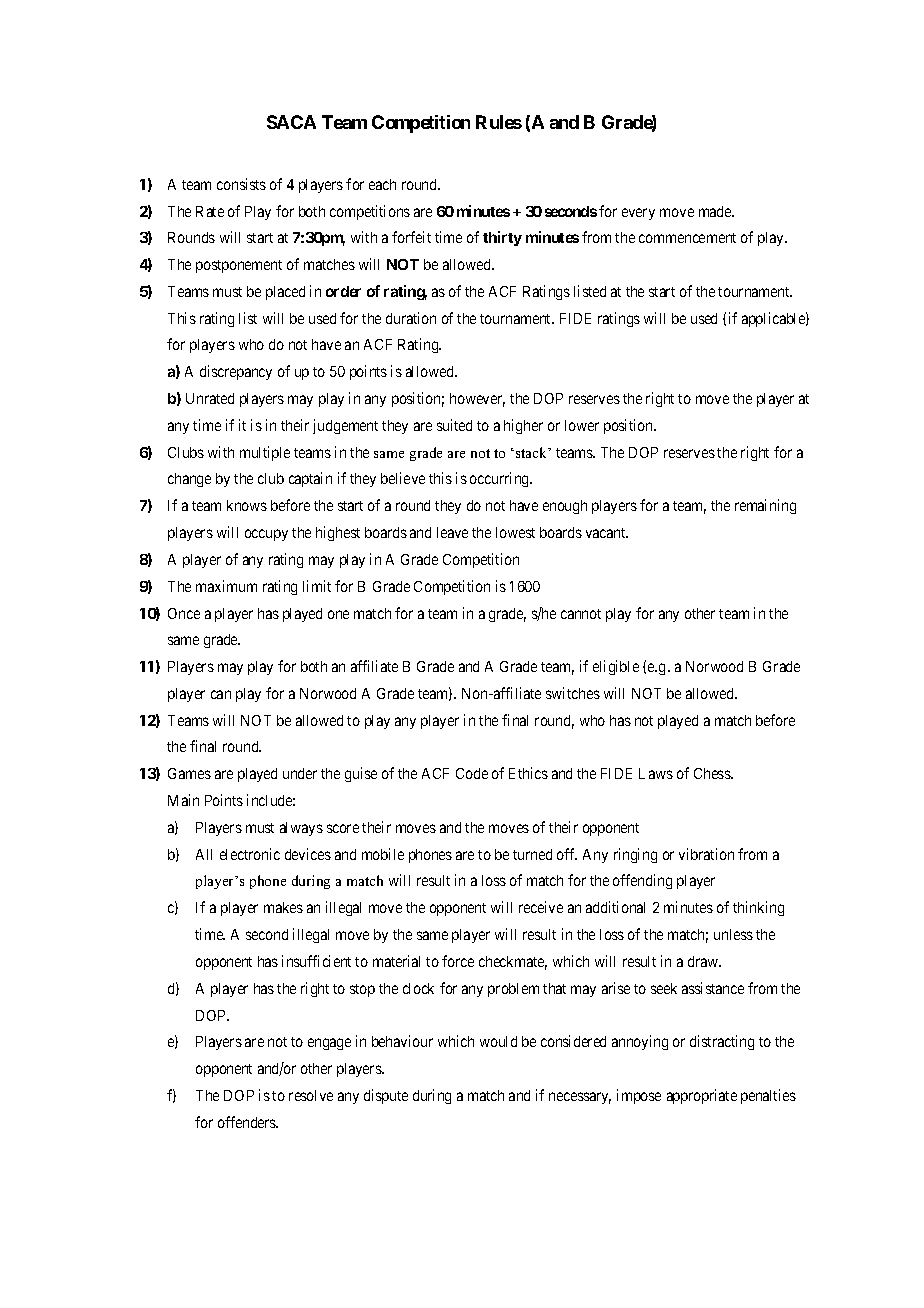 The width and height of the screenshot is (924, 1308). Describe the element at coordinates (472, 773) in the screenshot. I see `Code` at that location.
